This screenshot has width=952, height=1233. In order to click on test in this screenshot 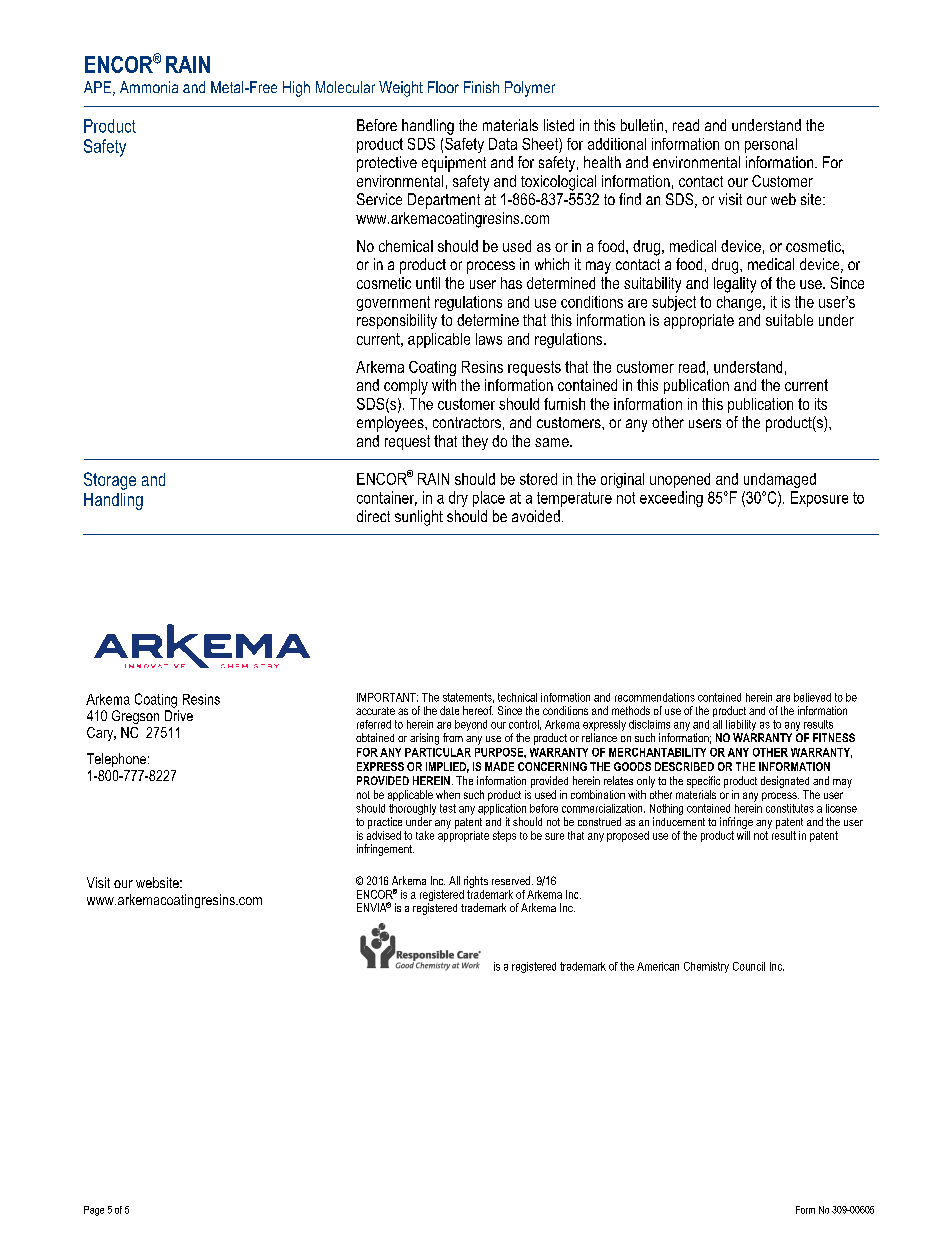, I will do `click(448, 808)`.
